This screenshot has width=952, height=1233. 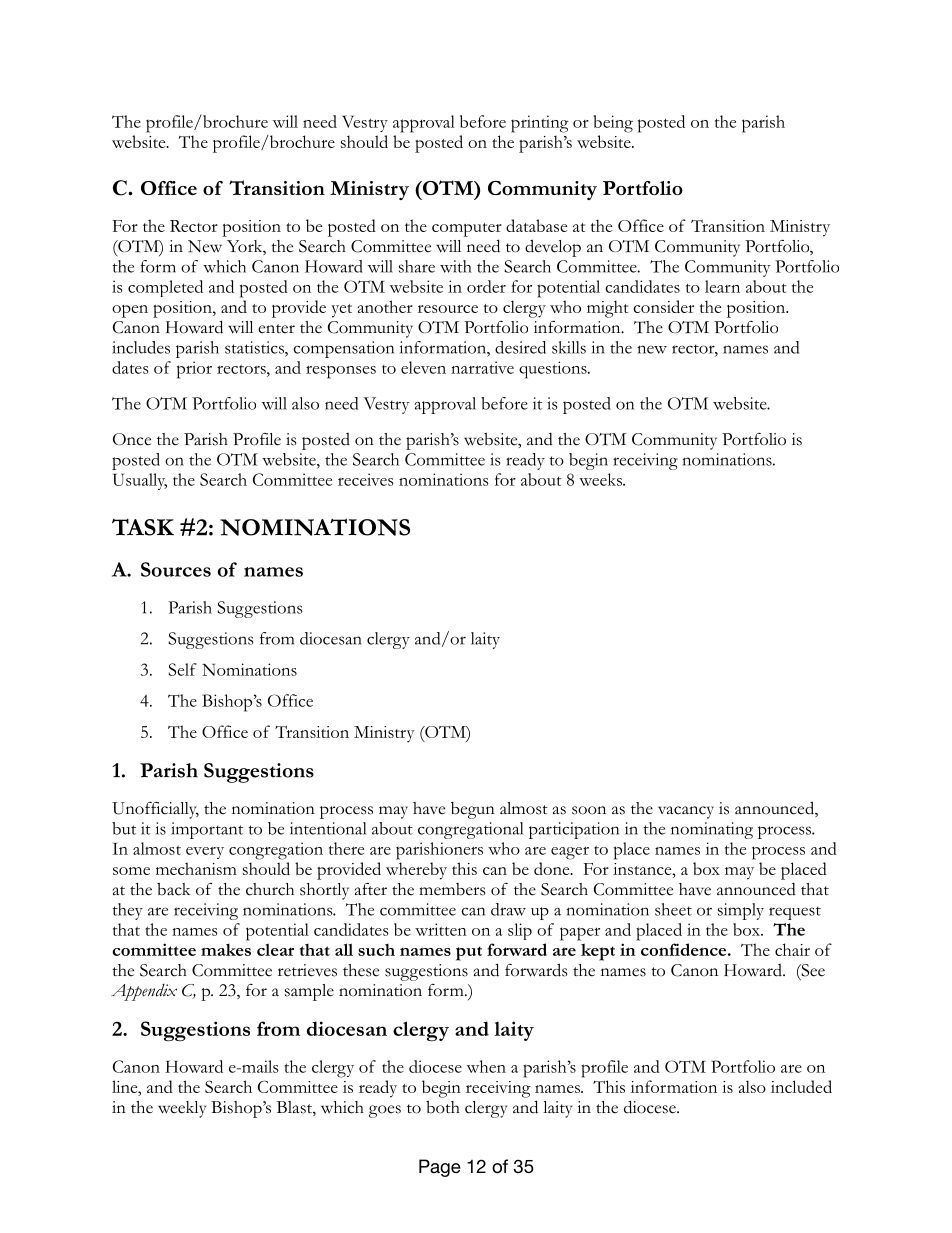 I want to click on printing, so click(x=540, y=124).
